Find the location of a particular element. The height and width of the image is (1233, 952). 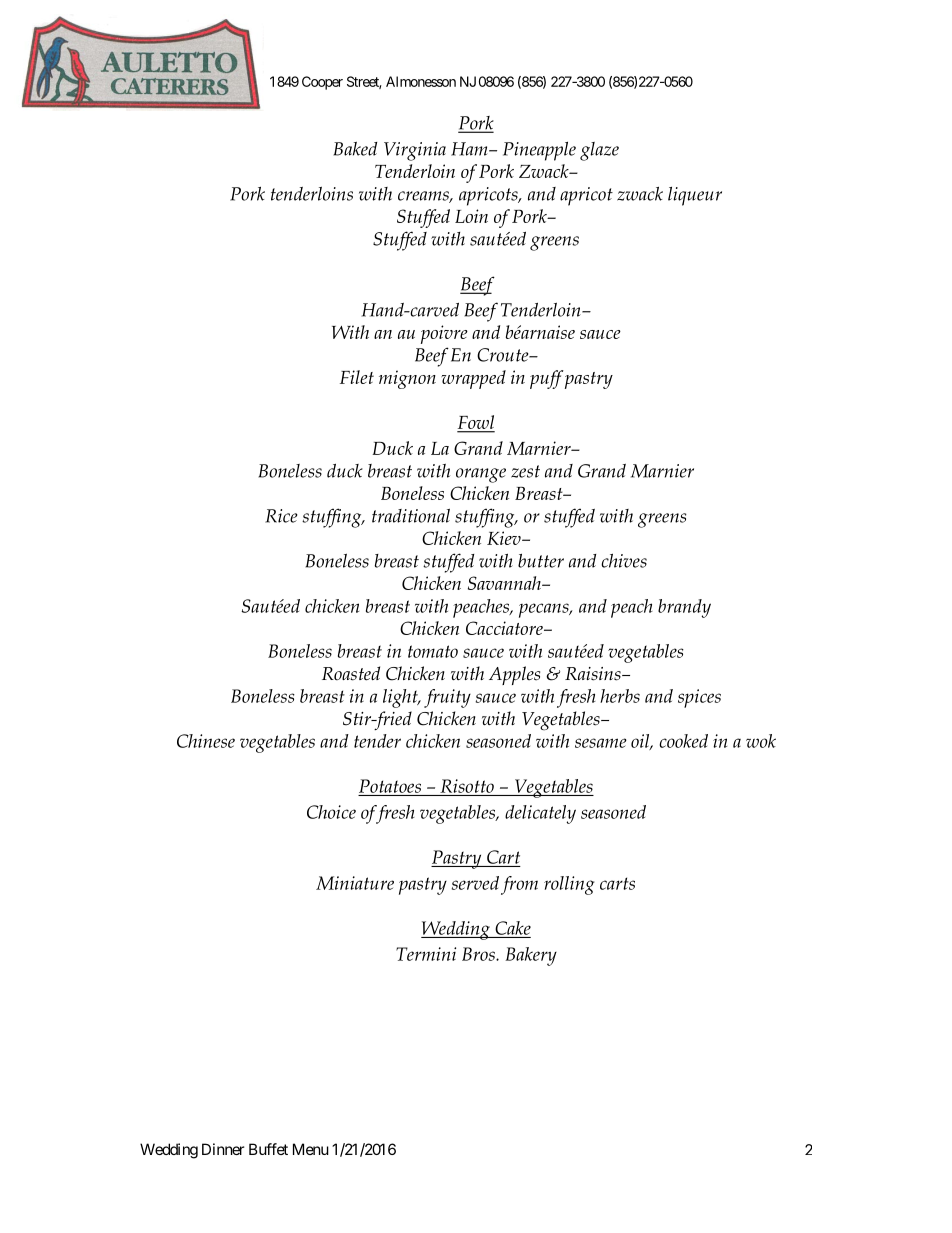

Ham is located at coordinates (470, 149).
